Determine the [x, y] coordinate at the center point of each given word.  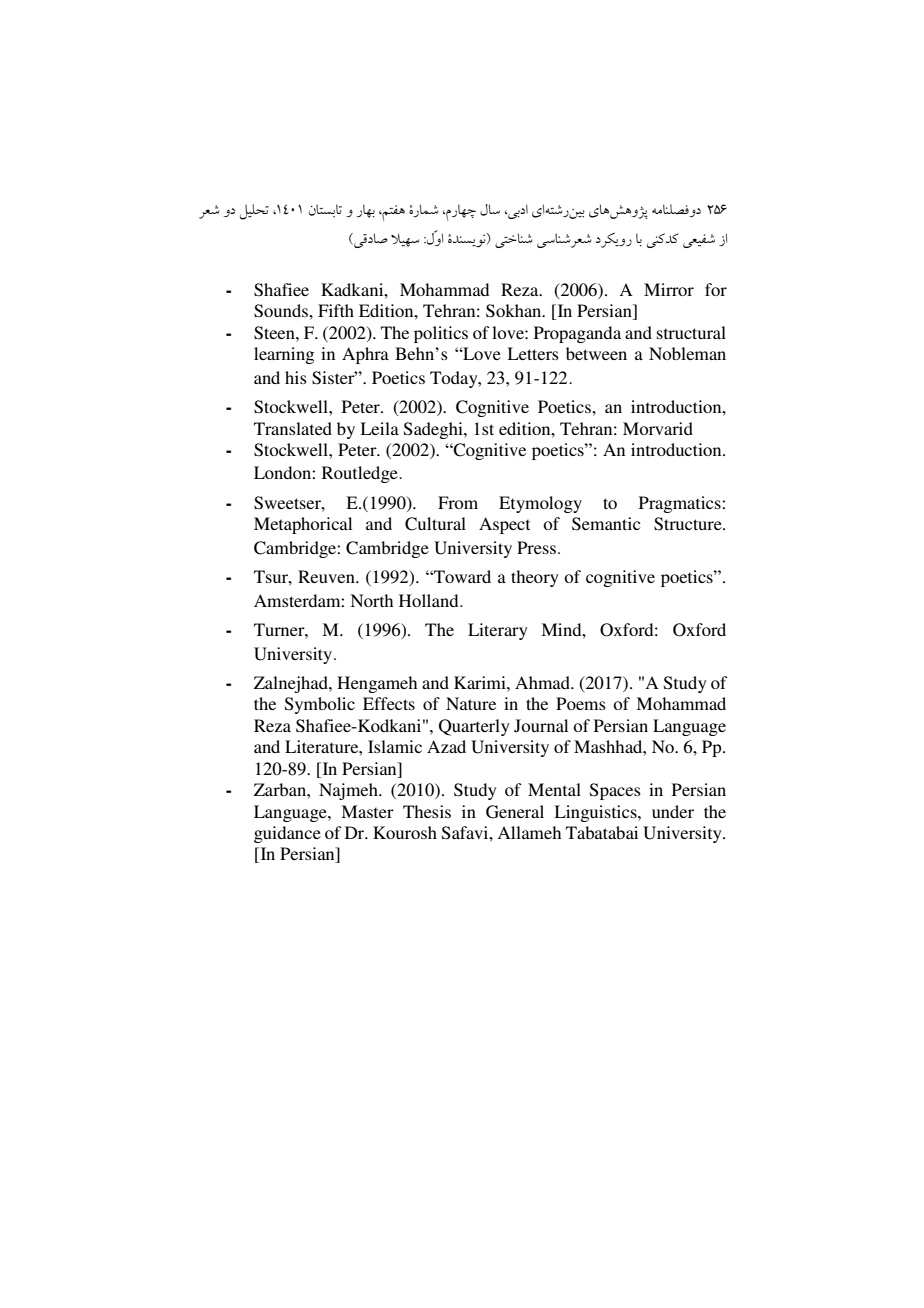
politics [441, 334]
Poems [581, 703]
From [458, 502]
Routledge [361, 474]
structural [691, 332]
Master [367, 811]
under [673, 811]
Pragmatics [681, 504]
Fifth [336, 310]
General [515, 812]
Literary [498, 631]
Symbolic [320, 705]
